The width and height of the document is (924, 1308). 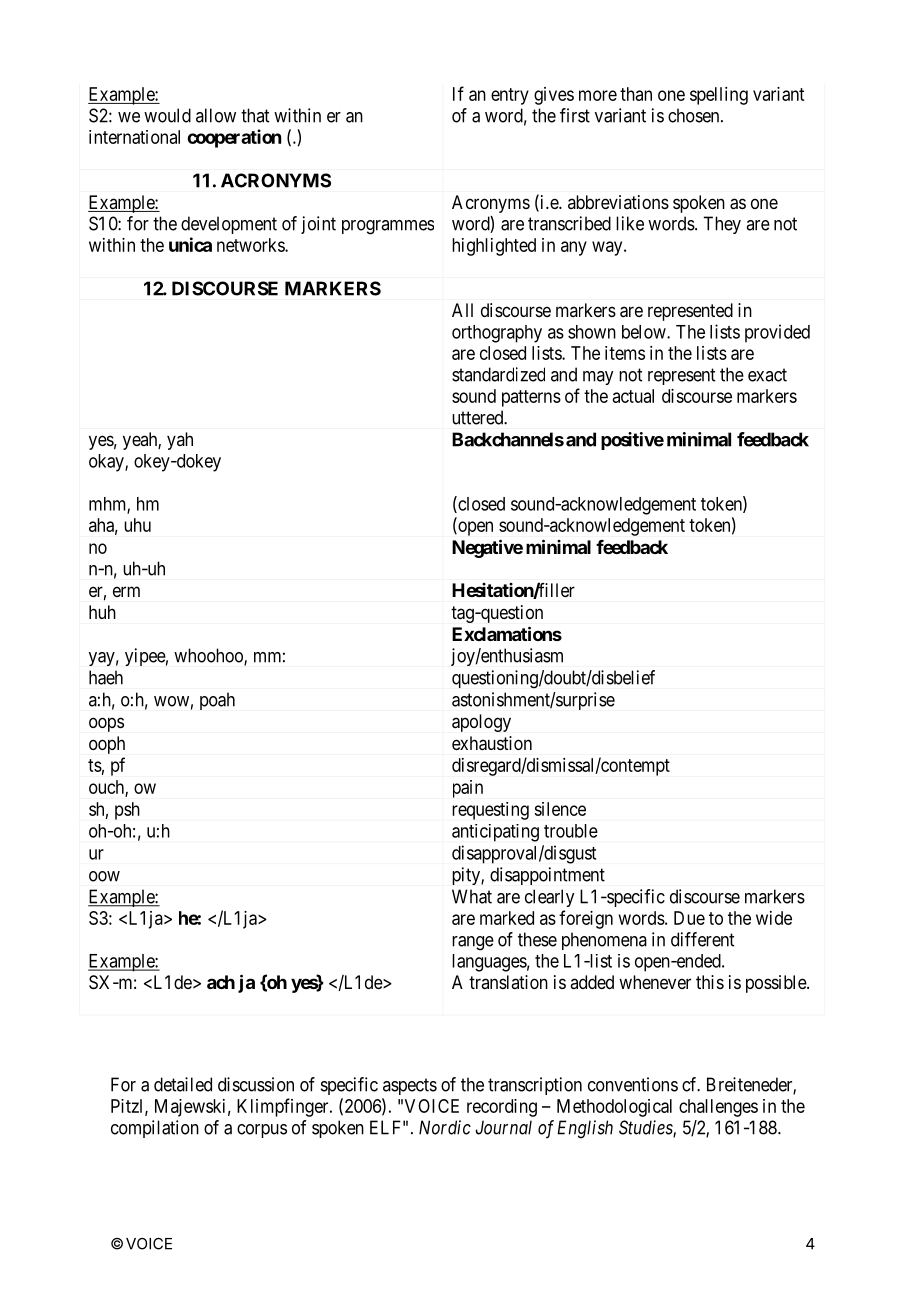 What do you see at coordinates (632, 441) in the document?
I see `positive` at bounding box center [632, 441].
